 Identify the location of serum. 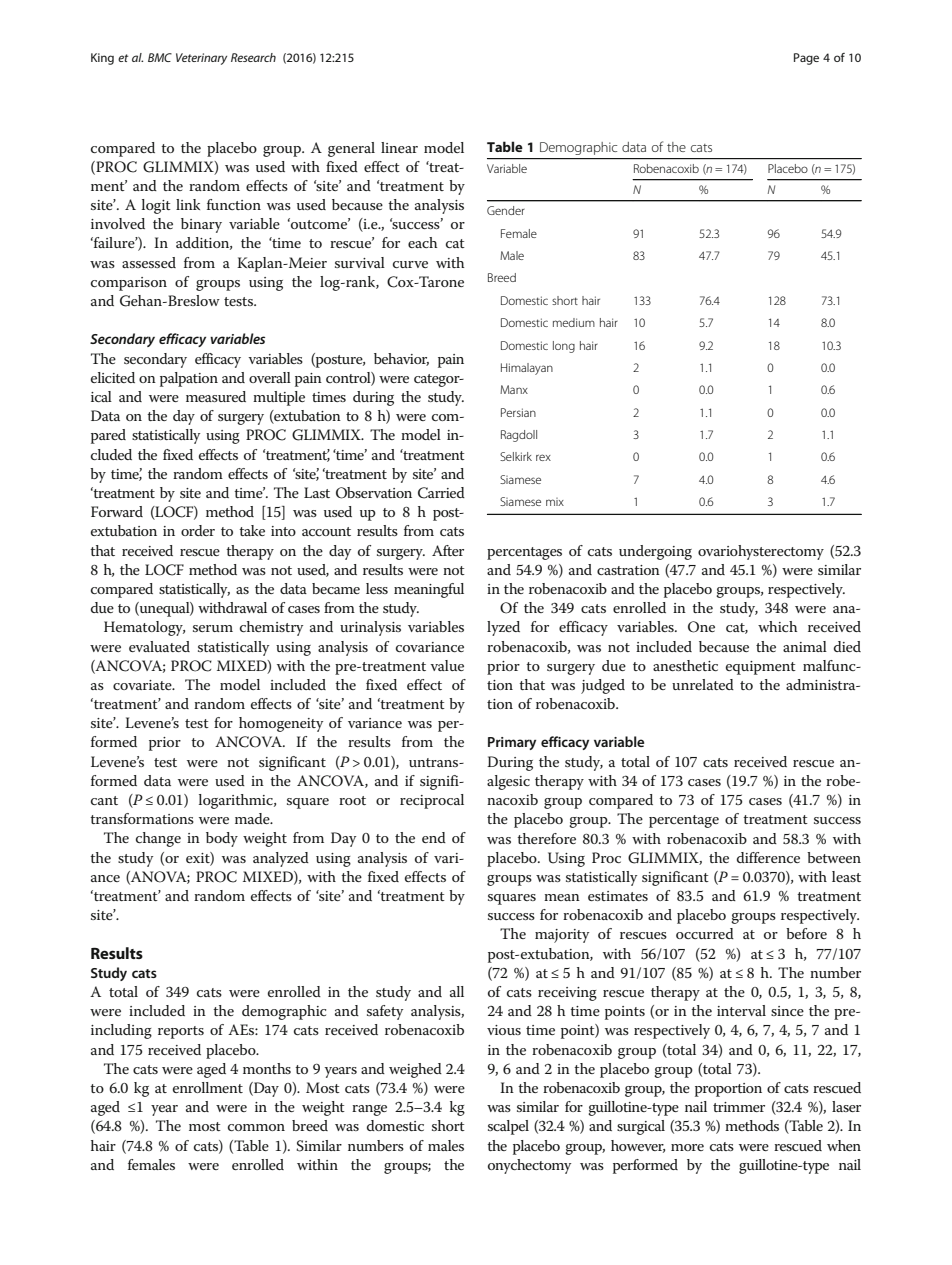
(213, 628).
